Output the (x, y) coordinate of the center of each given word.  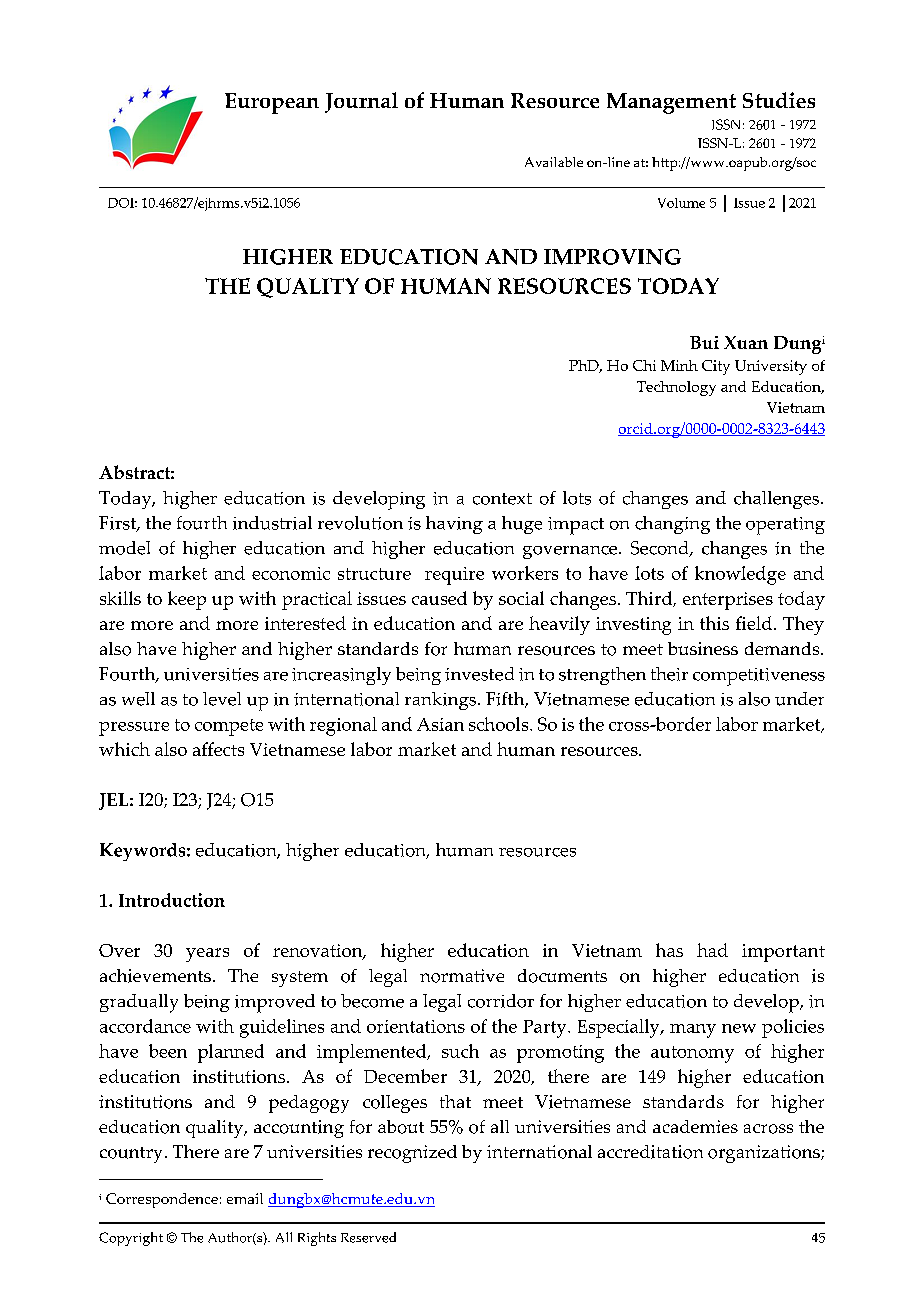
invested (479, 674)
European (272, 103)
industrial (272, 523)
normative (462, 976)
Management (671, 103)
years (207, 955)
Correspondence (162, 1200)
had (712, 950)
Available (554, 162)
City (716, 367)
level (222, 699)
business (703, 648)
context (502, 499)
